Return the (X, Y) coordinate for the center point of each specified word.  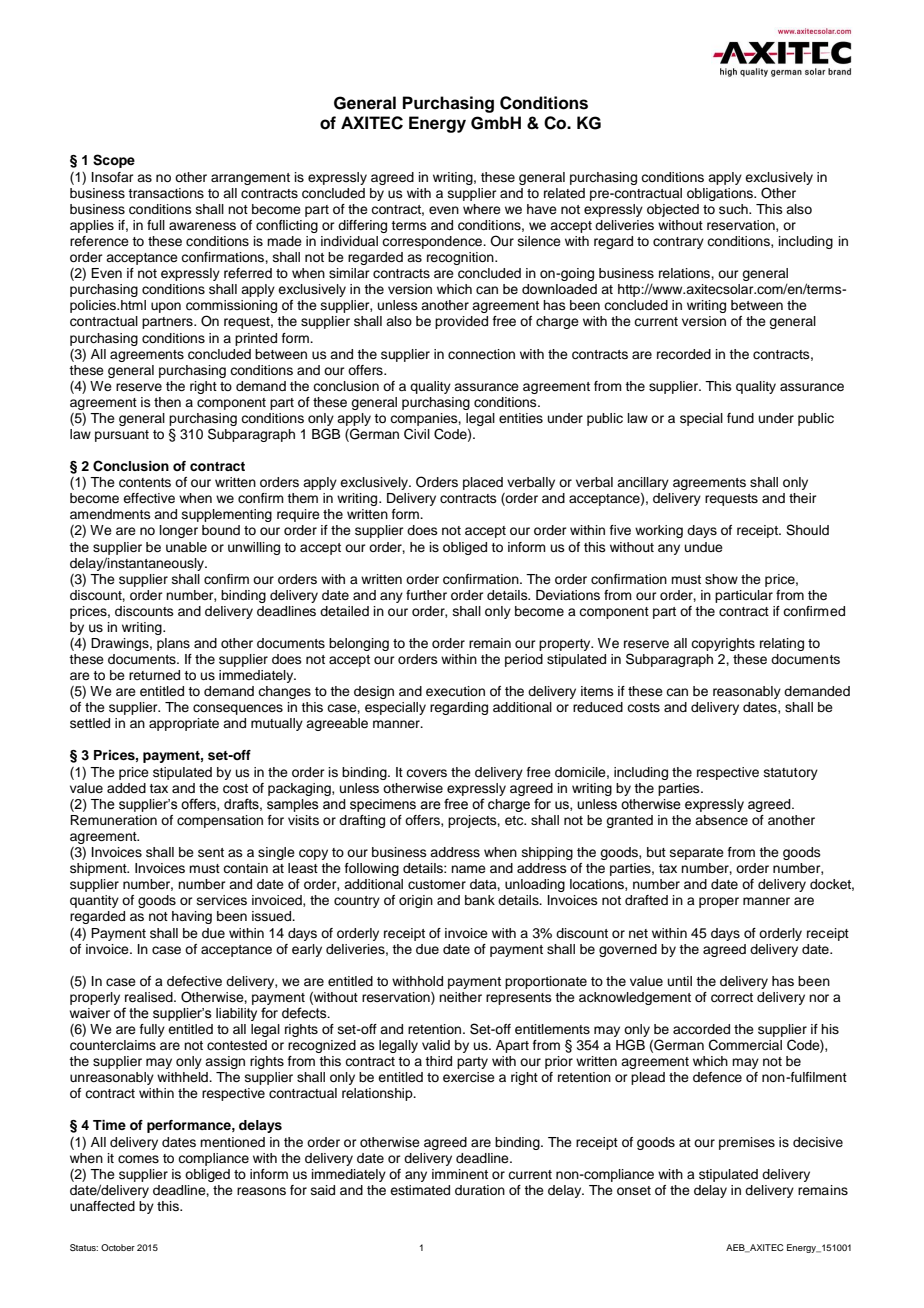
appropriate (184, 724)
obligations (721, 194)
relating (782, 644)
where (482, 209)
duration (480, 1190)
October (118, 1247)
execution (455, 691)
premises (747, 1143)
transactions (166, 193)
